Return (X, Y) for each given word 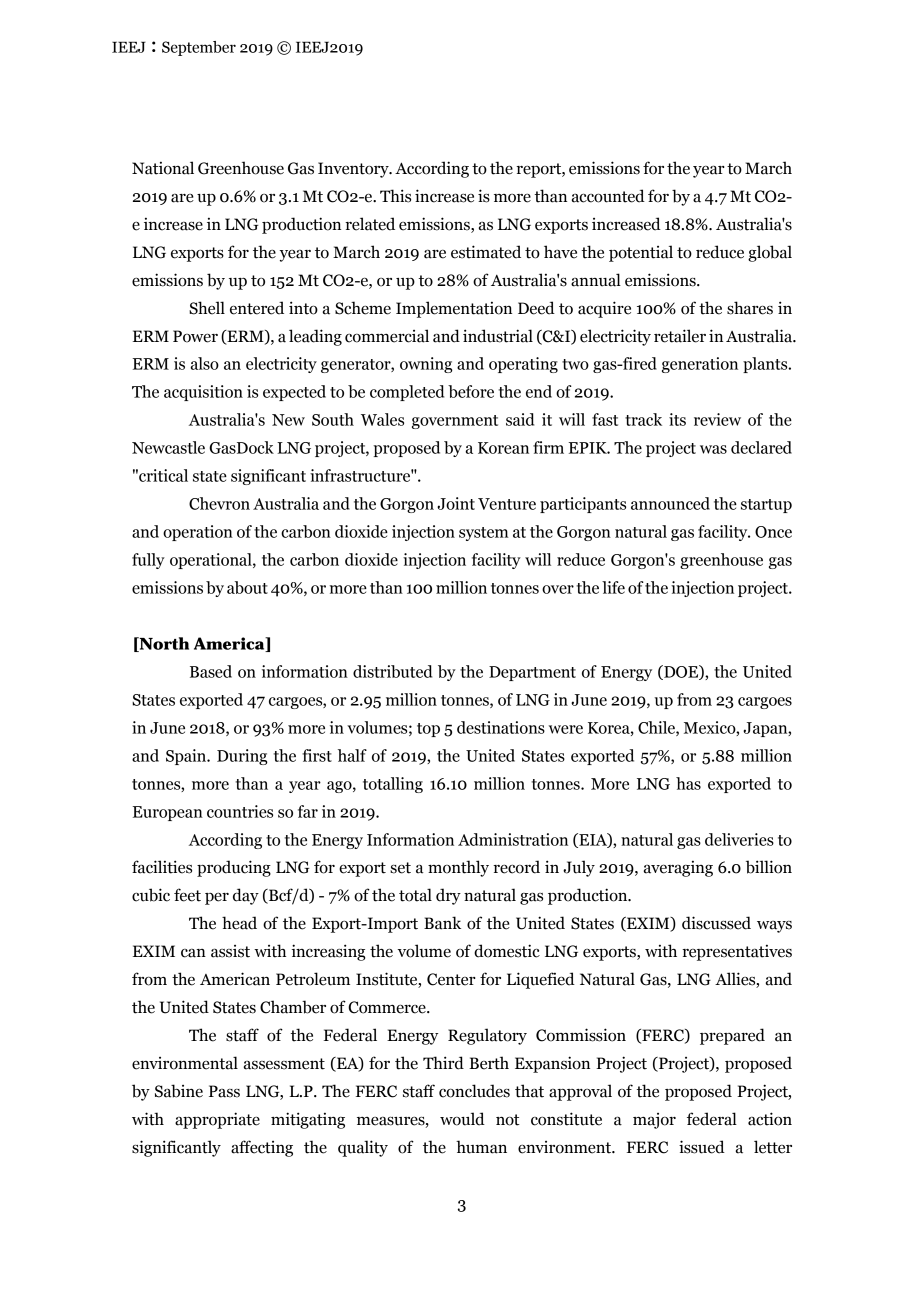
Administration (513, 839)
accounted (608, 196)
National (163, 168)
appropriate (217, 1120)
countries (240, 811)
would (462, 1119)
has (688, 783)
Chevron (219, 503)
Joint (456, 503)
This (395, 196)
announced (670, 503)
